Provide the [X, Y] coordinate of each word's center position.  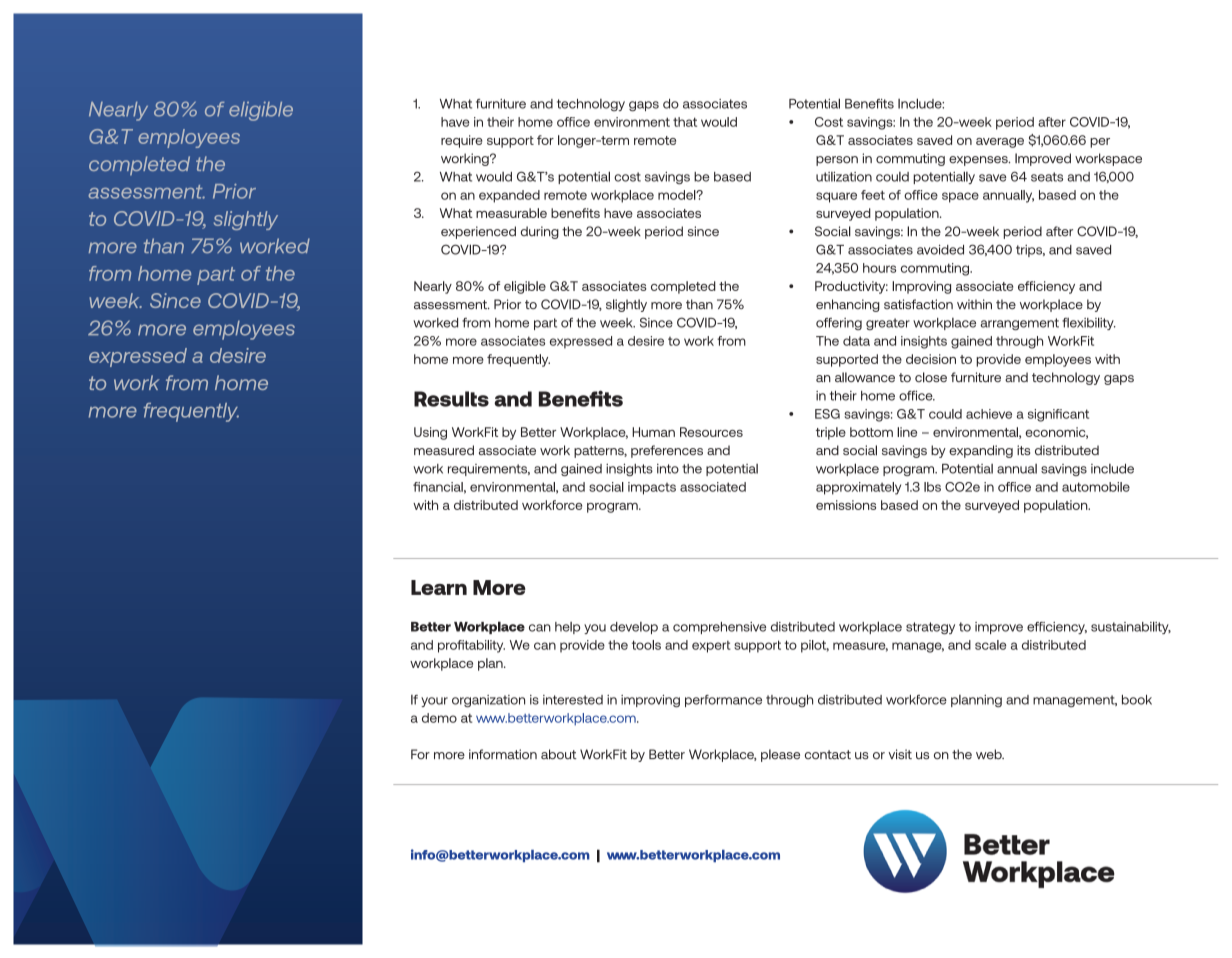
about [559, 754]
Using [430, 433]
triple [831, 433]
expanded [509, 196]
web [990, 754]
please [780, 755]
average [1000, 143]
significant [1058, 415]
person [837, 161]
